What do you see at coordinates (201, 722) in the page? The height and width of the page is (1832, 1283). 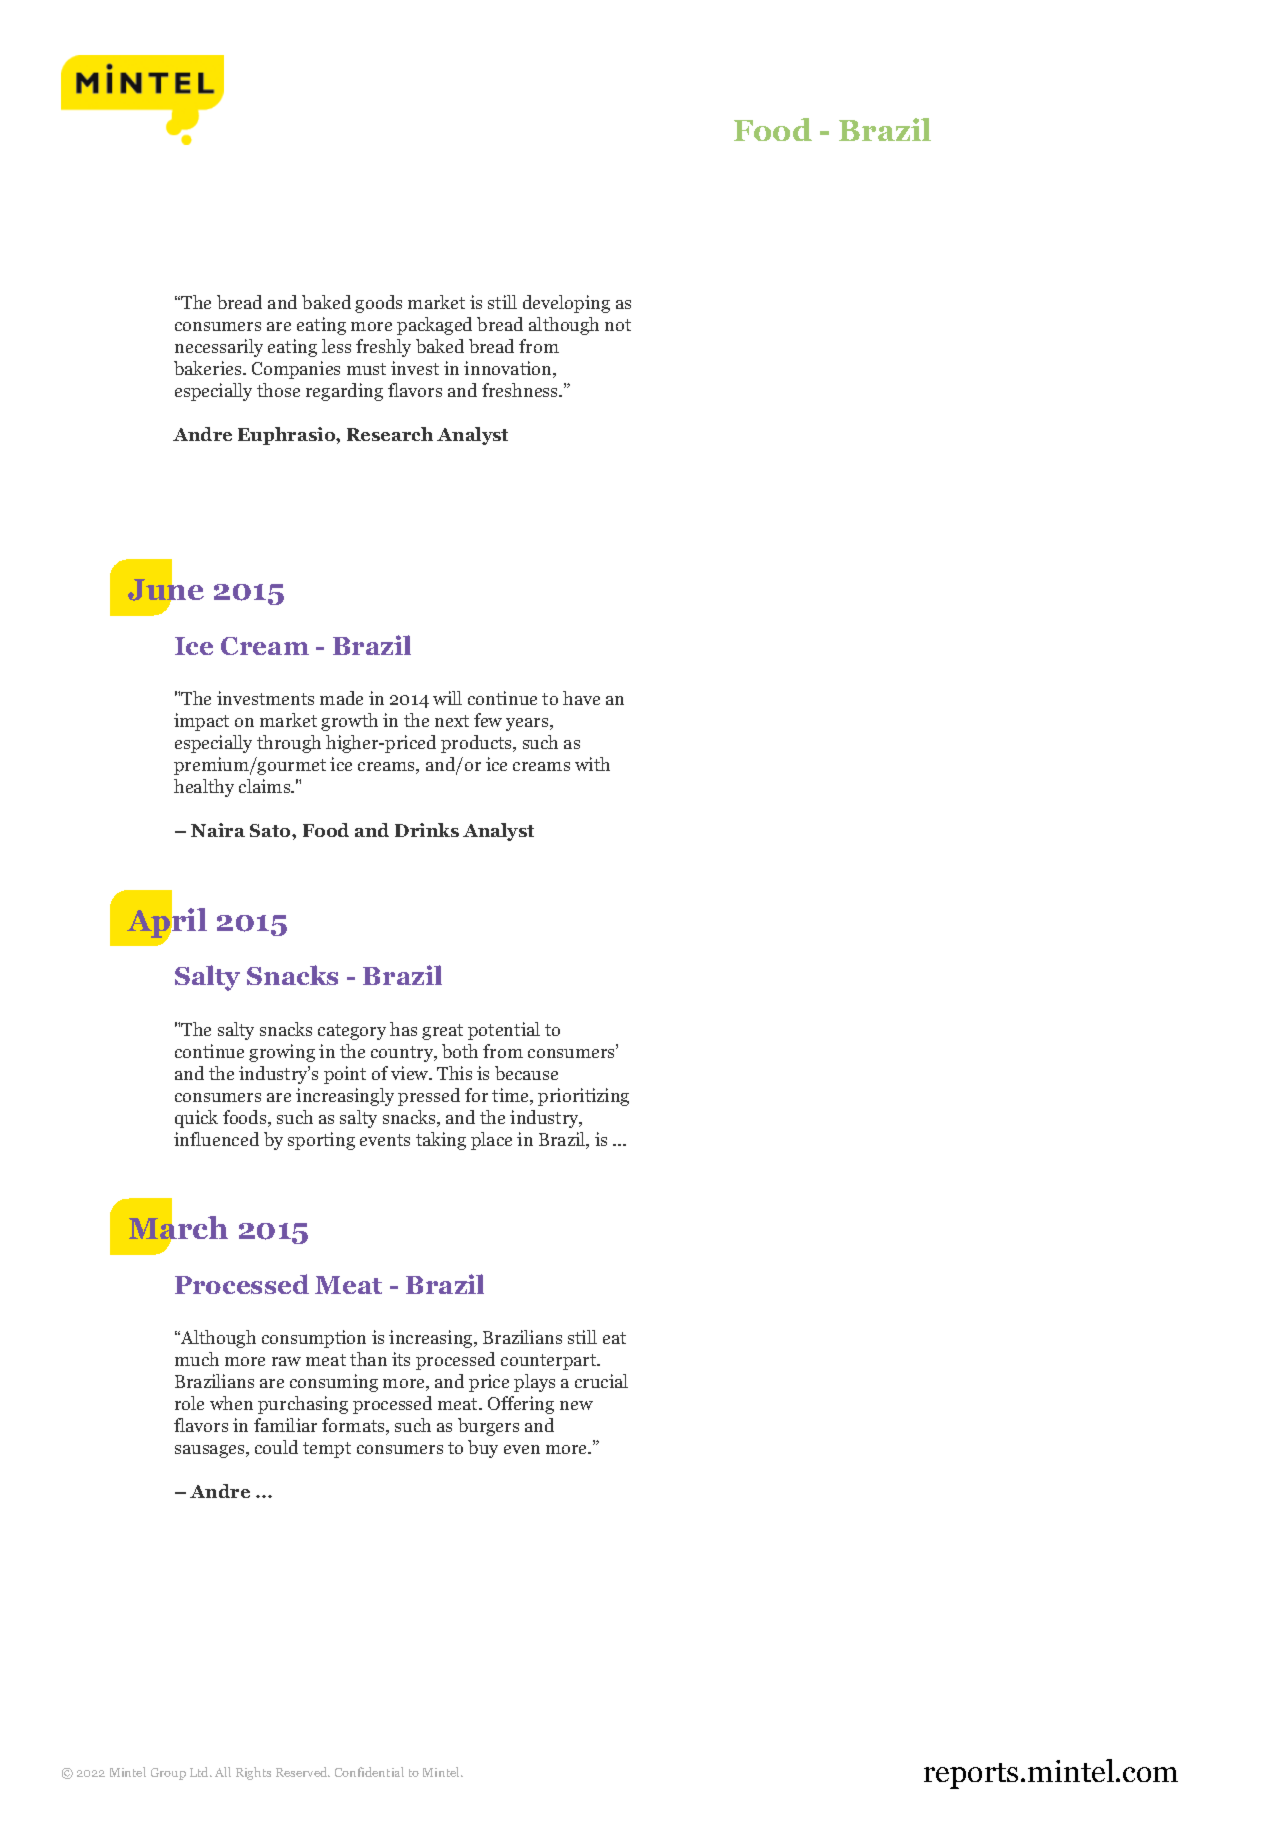 I see `impact` at bounding box center [201, 722].
